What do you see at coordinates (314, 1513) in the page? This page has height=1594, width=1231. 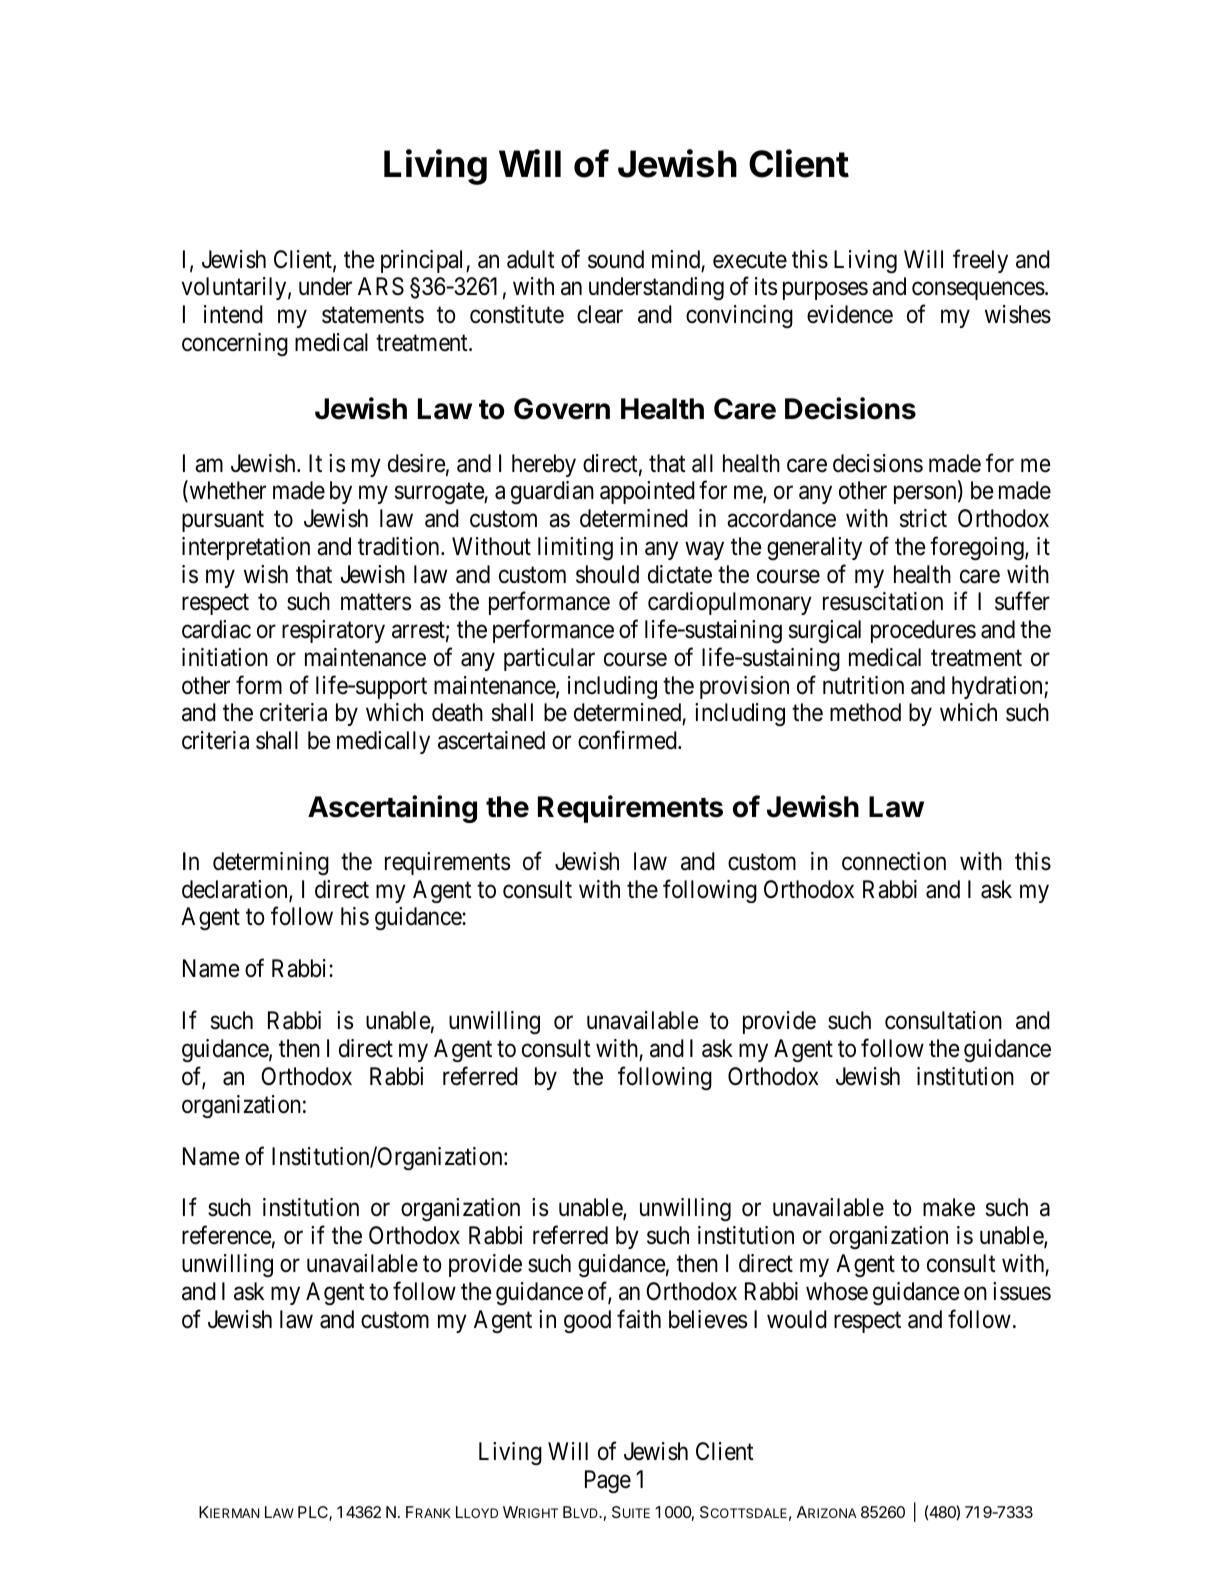 I see `PLC` at bounding box center [314, 1513].
